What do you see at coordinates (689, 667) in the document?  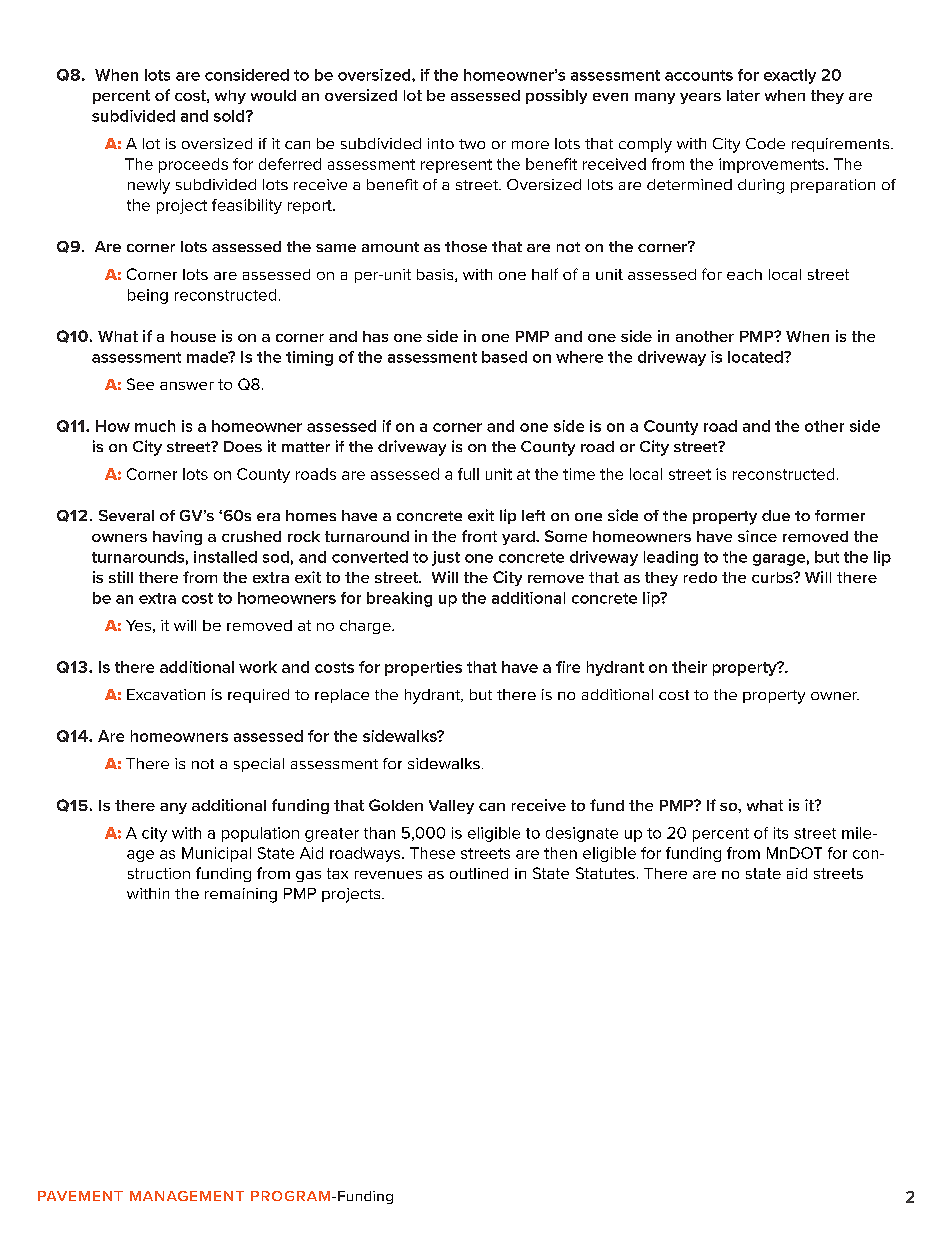 I see `their` at bounding box center [689, 667].
